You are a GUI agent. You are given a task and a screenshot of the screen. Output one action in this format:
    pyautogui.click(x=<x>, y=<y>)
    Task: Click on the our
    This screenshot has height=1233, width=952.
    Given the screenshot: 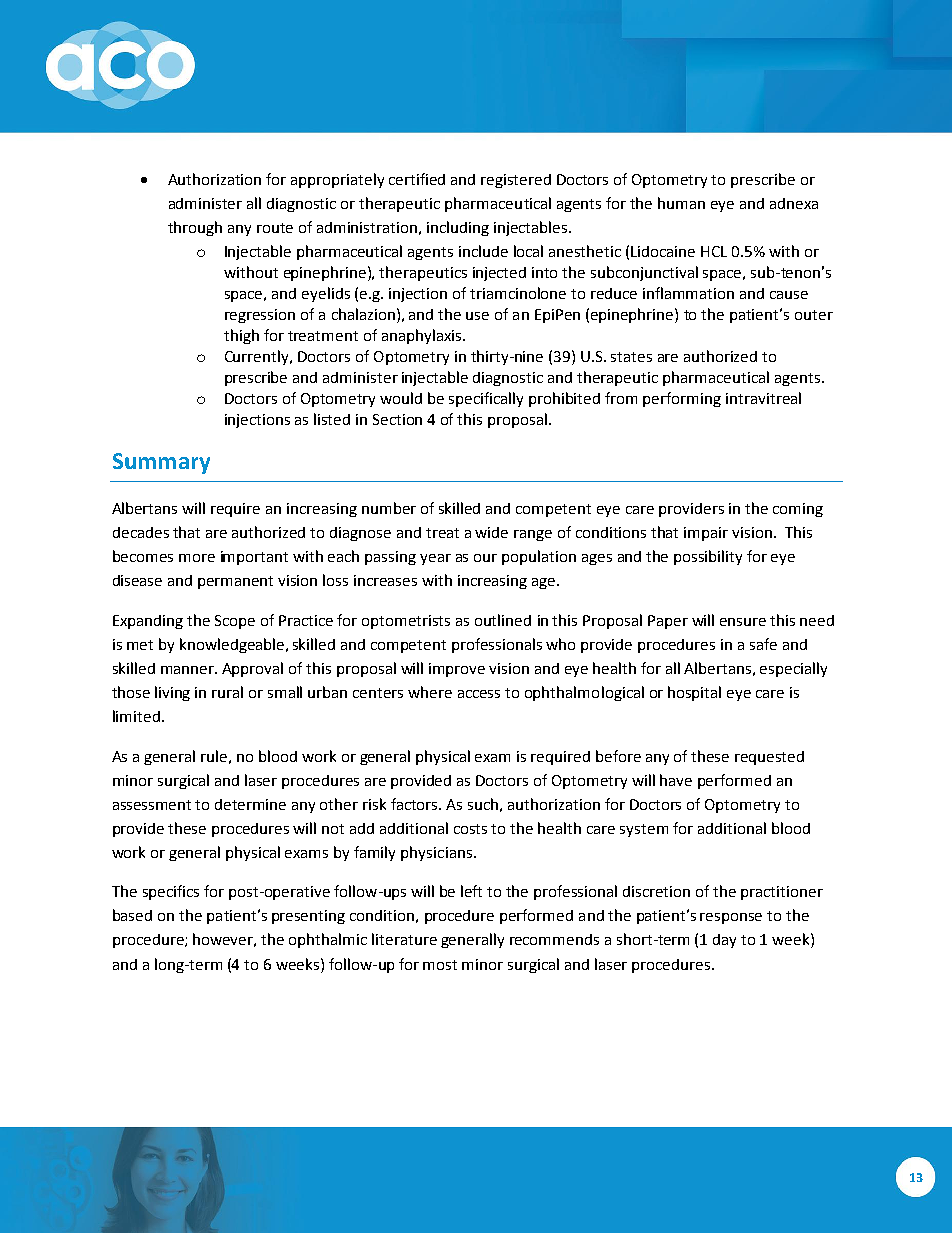 What is the action you would take?
    pyautogui.click(x=485, y=558)
